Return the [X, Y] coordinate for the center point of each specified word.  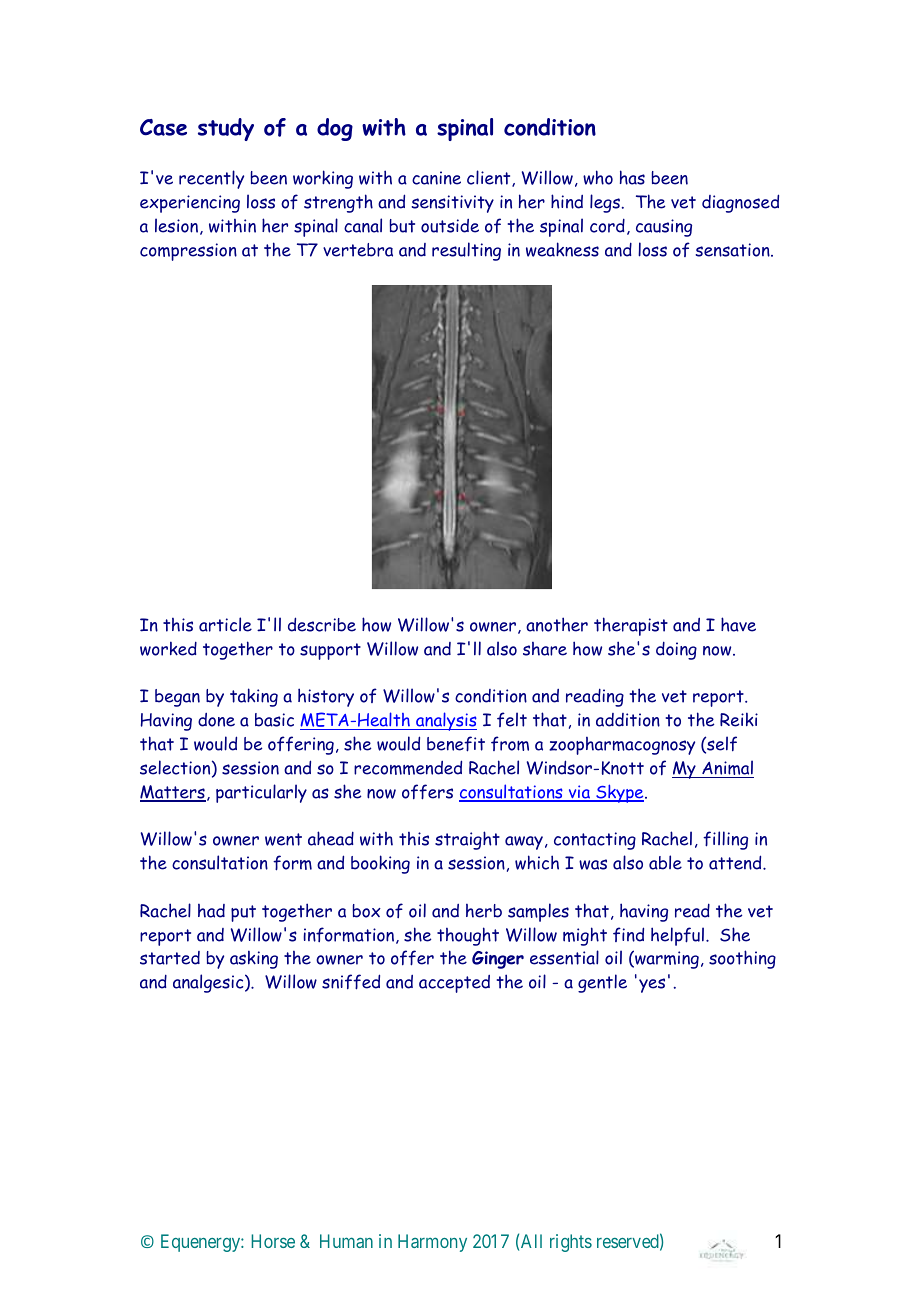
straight [467, 840]
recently [211, 179]
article [225, 624]
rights [571, 1243]
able [665, 862]
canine [436, 178]
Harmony [432, 1243]
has [632, 177]
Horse [273, 1241]
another [557, 624]
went [283, 839]
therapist [631, 626]
